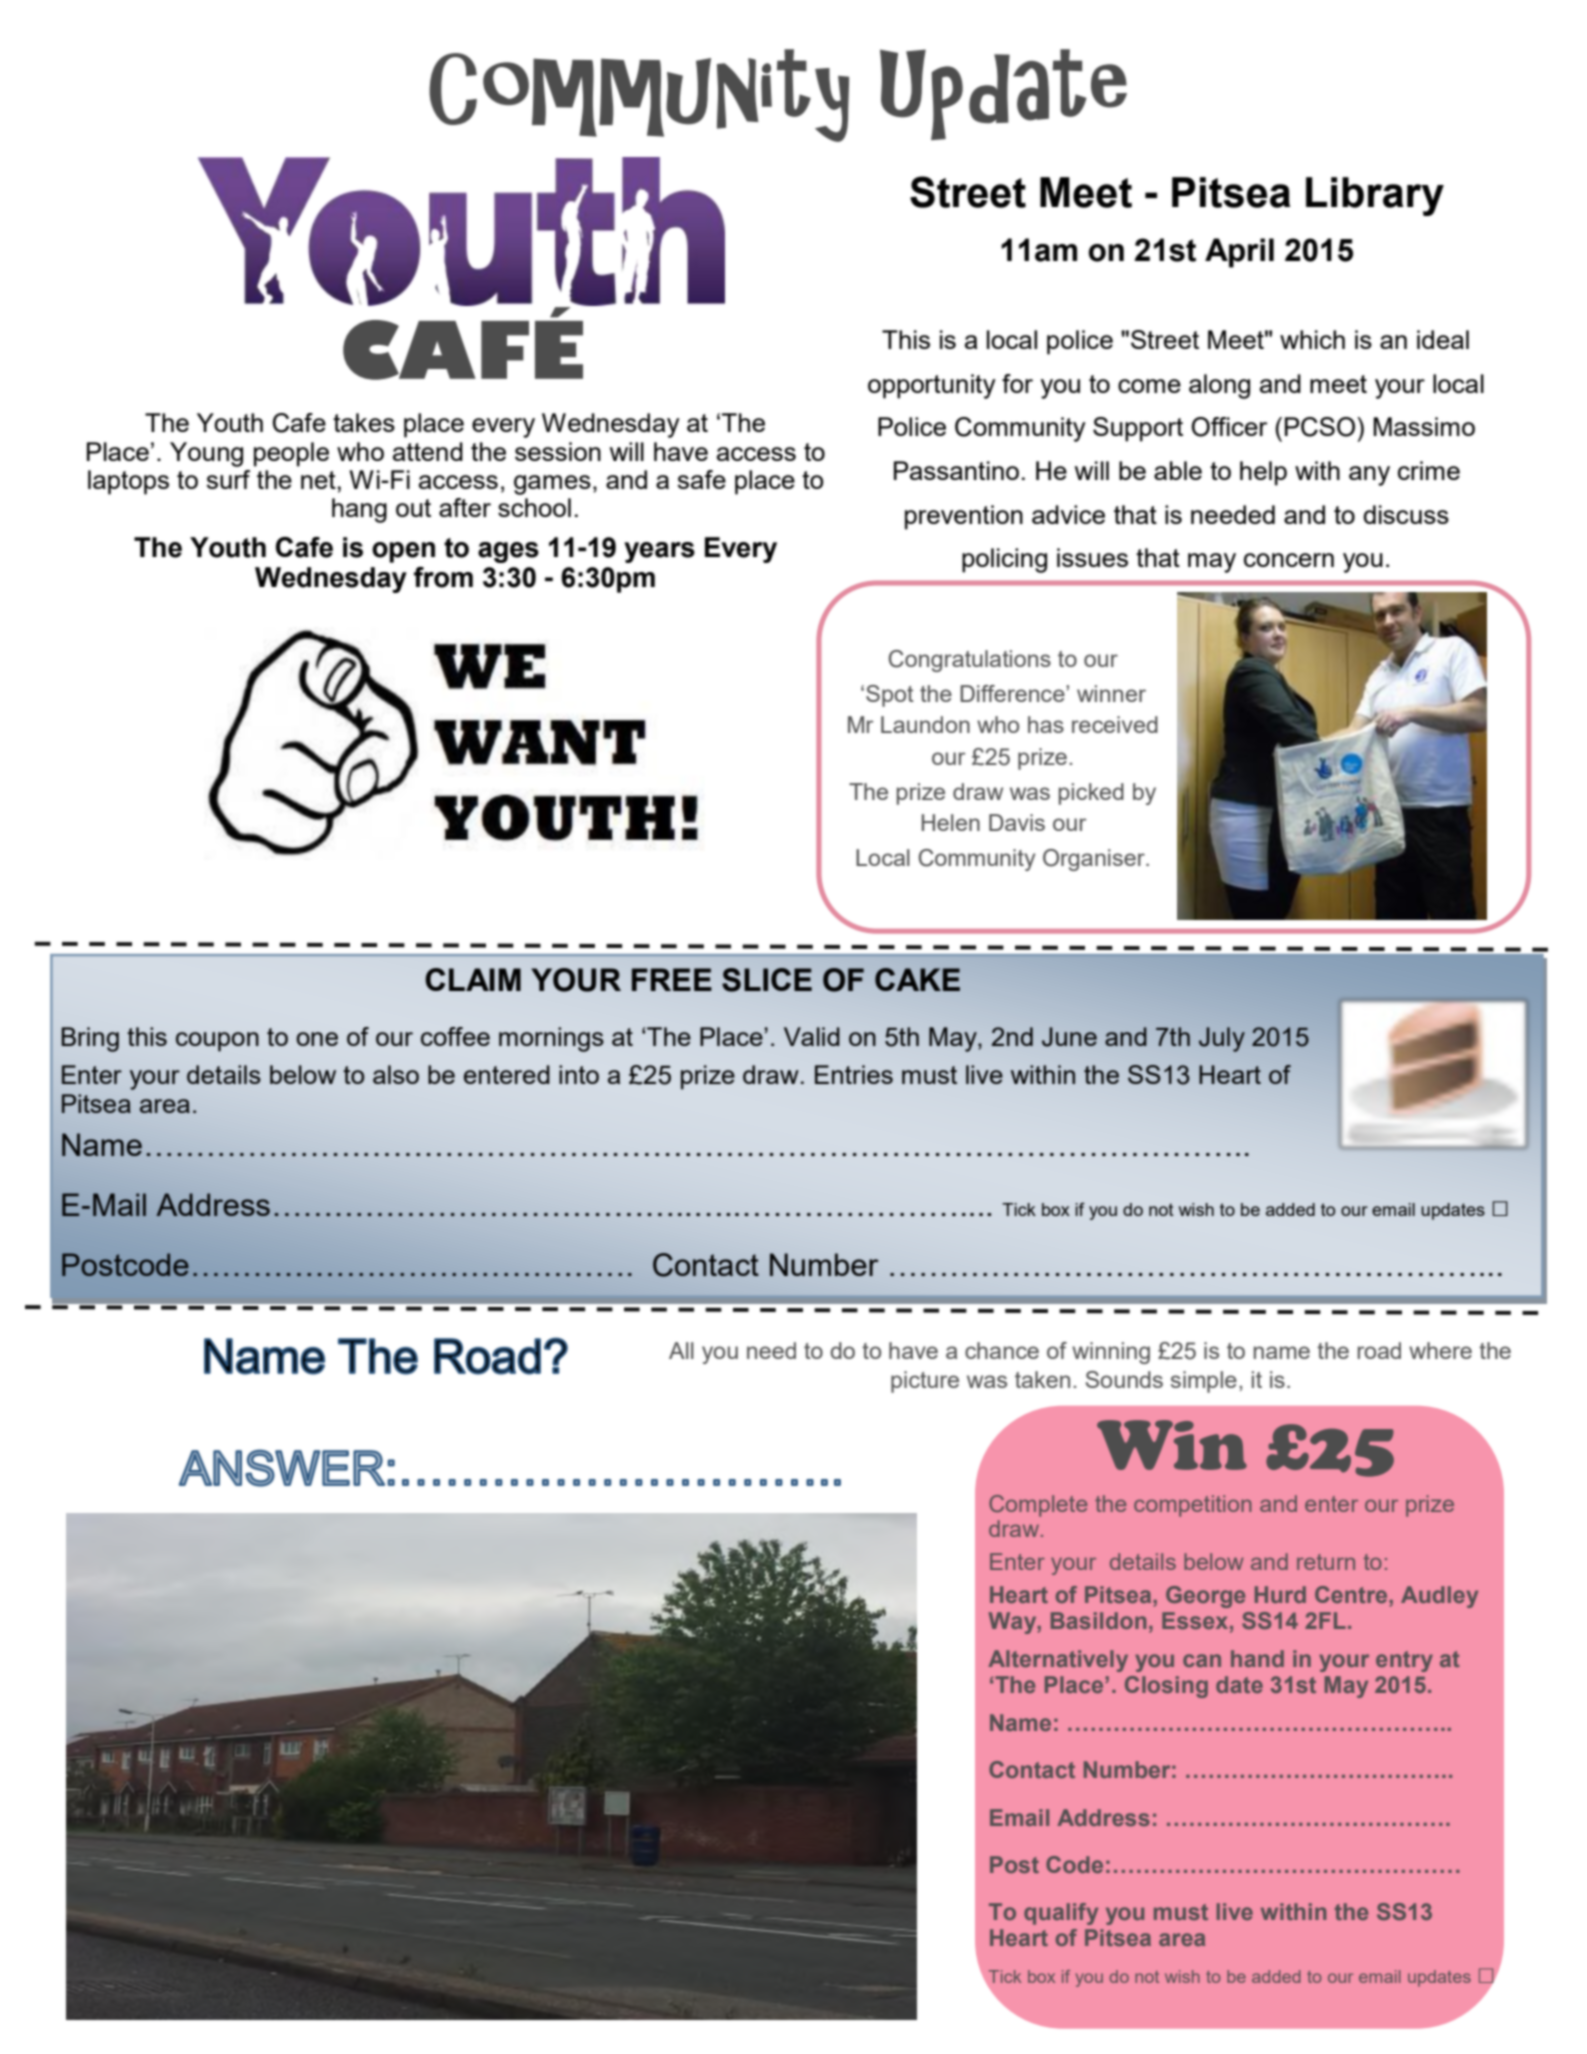  Describe the element at coordinates (681, 1350) in the image. I see `All` at that location.
